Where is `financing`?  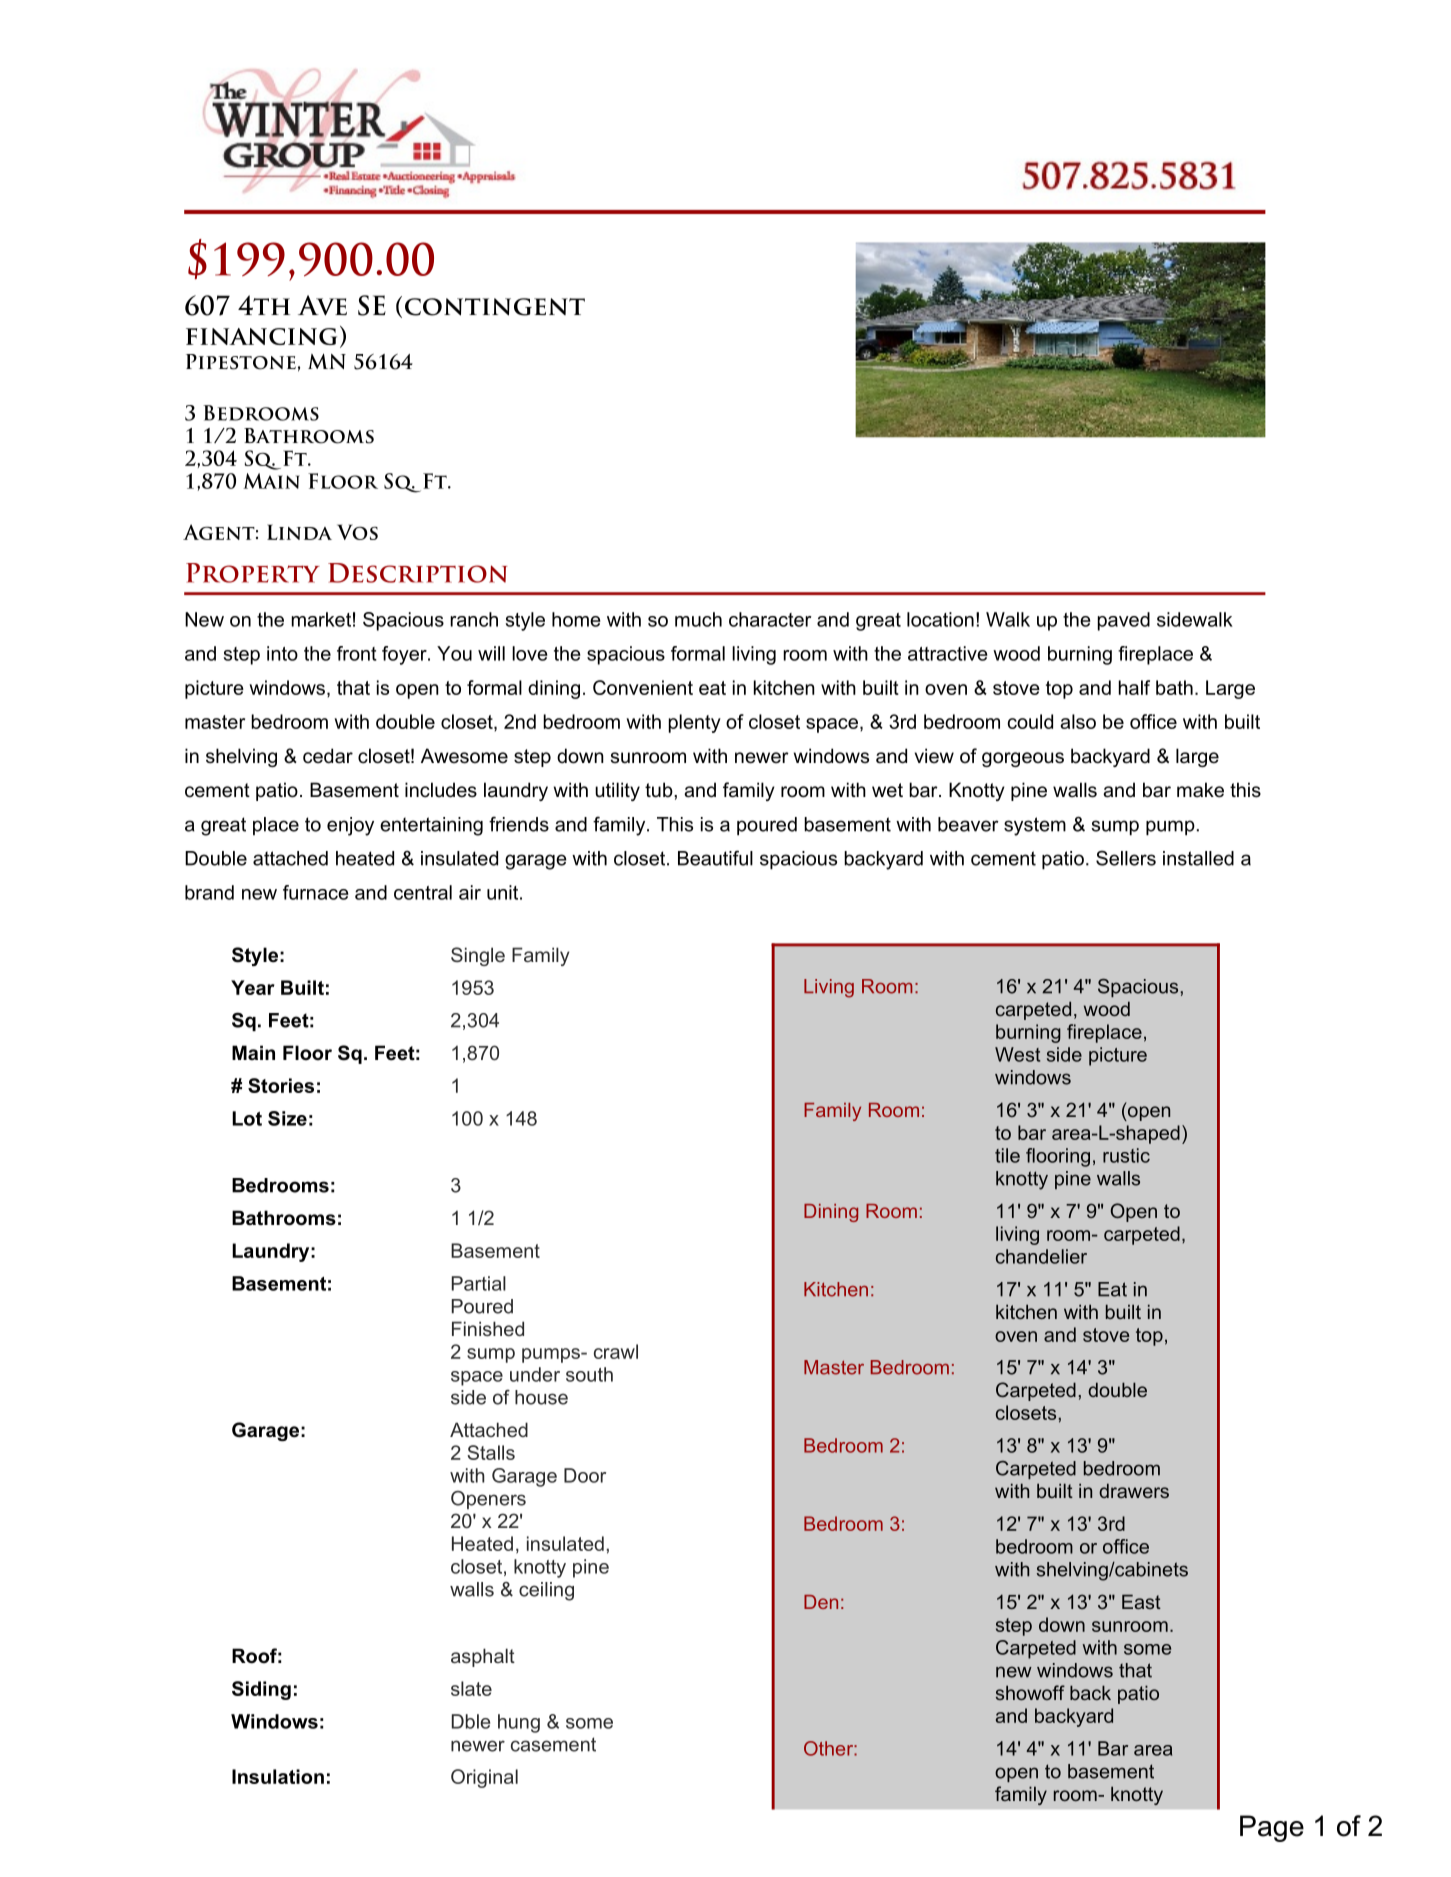 financing is located at coordinates (261, 336).
